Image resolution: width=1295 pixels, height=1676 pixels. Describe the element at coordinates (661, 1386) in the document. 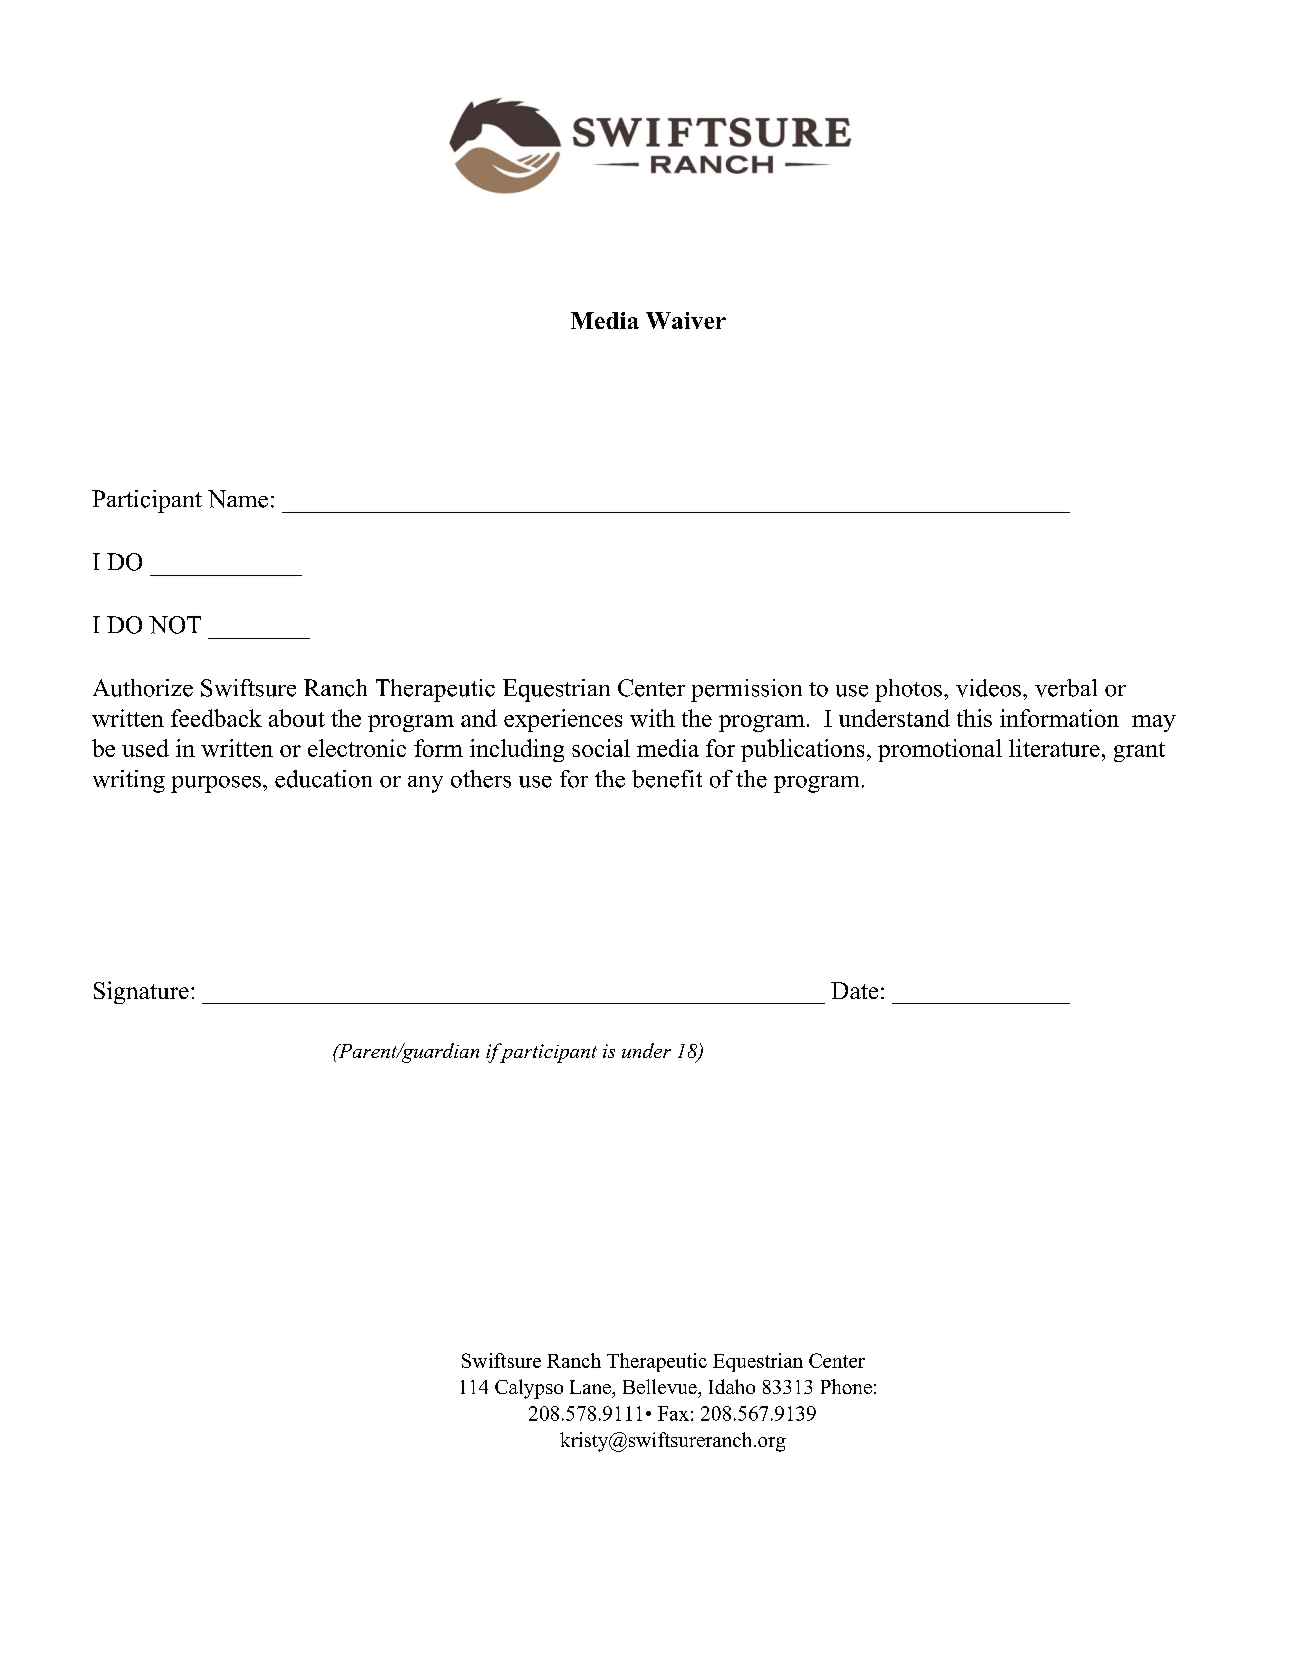

I see `Bellevue` at that location.
